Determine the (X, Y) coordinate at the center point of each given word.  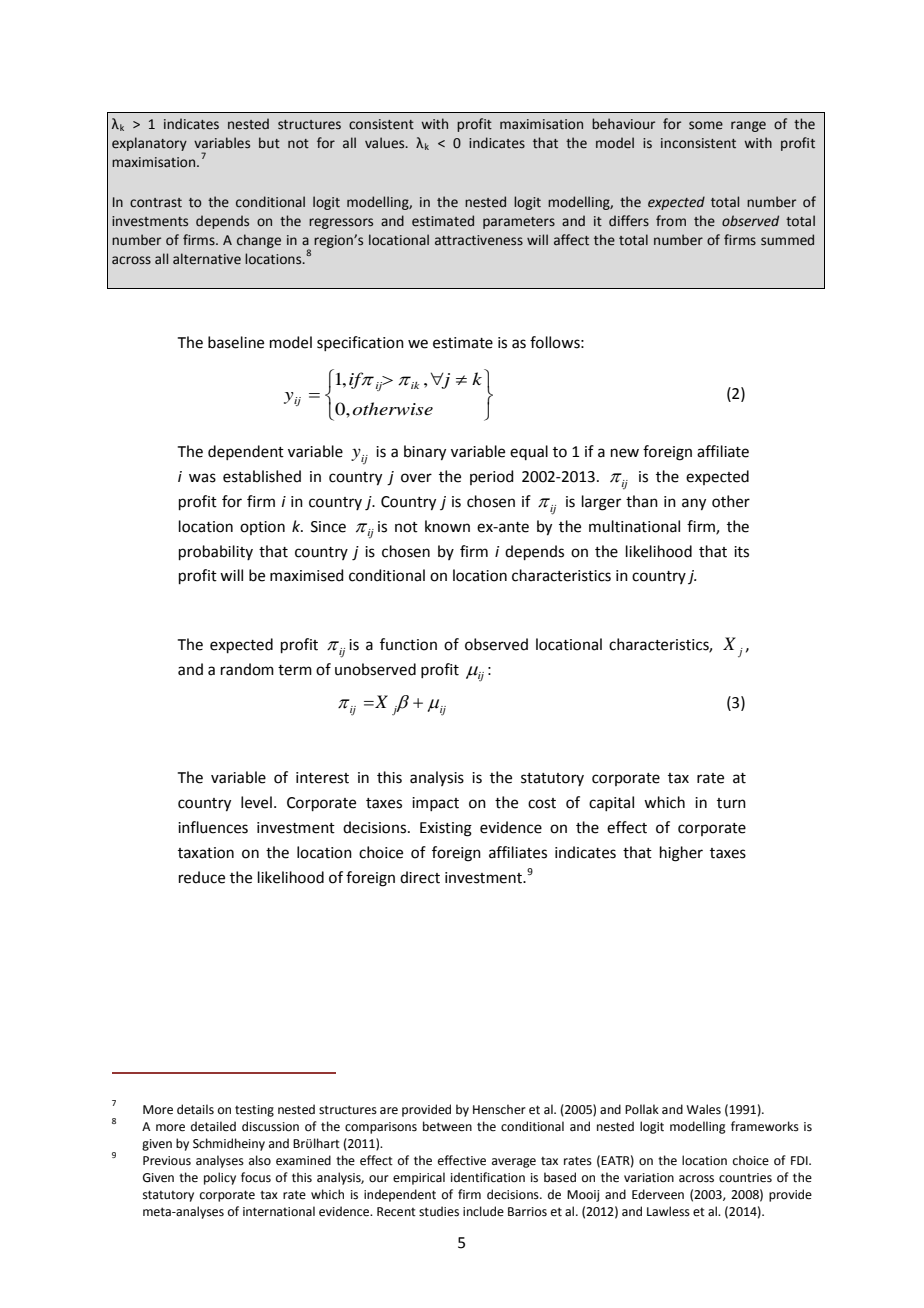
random (247, 669)
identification (488, 1177)
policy (220, 1178)
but (269, 143)
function (408, 644)
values (386, 143)
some (706, 125)
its (741, 552)
